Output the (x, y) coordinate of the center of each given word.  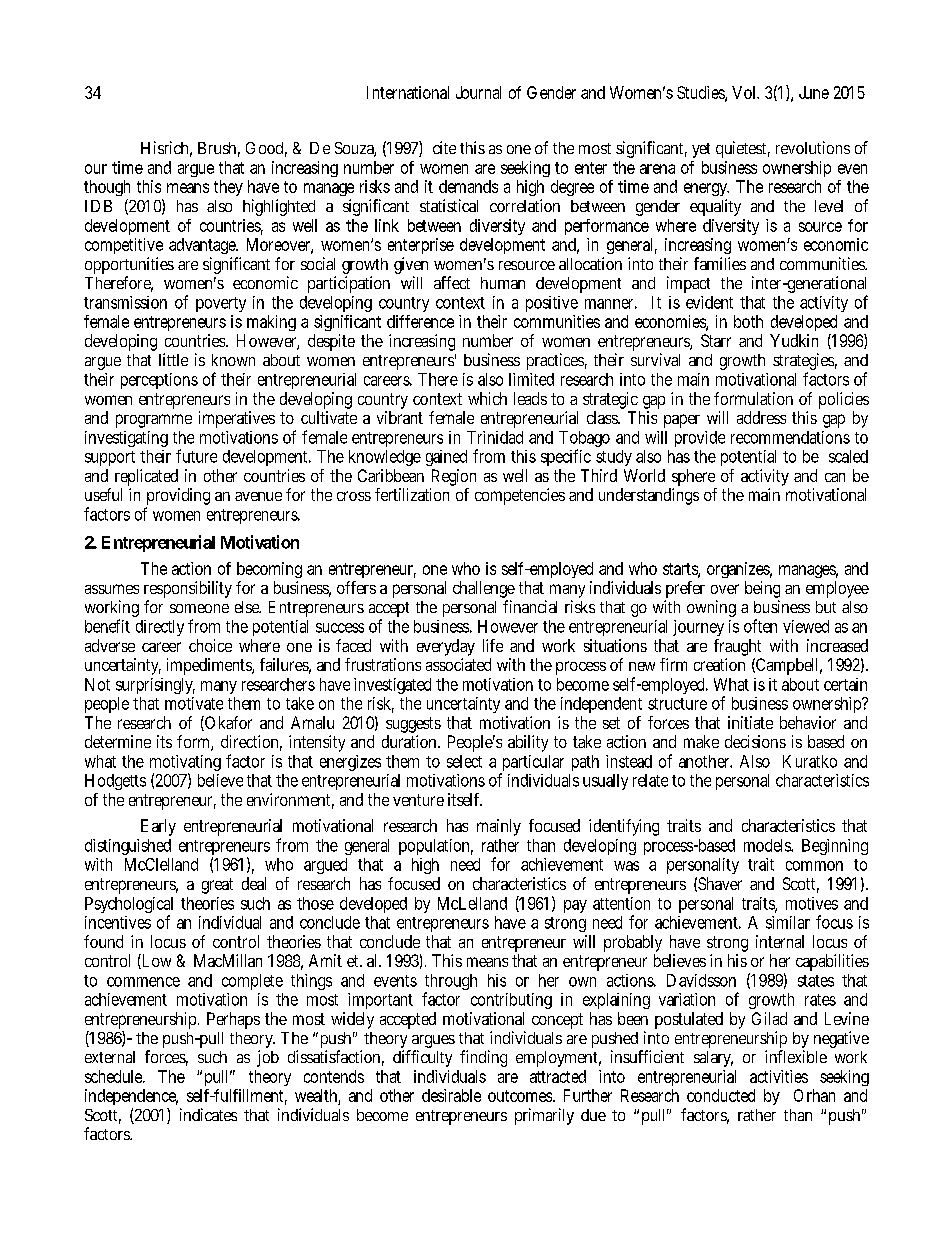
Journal (478, 92)
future (196, 456)
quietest (743, 149)
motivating (185, 764)
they (228, 188)
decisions (755, 741)
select (464, 761)
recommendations (790, 437)
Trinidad (495, 437)
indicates (208, 1114)
